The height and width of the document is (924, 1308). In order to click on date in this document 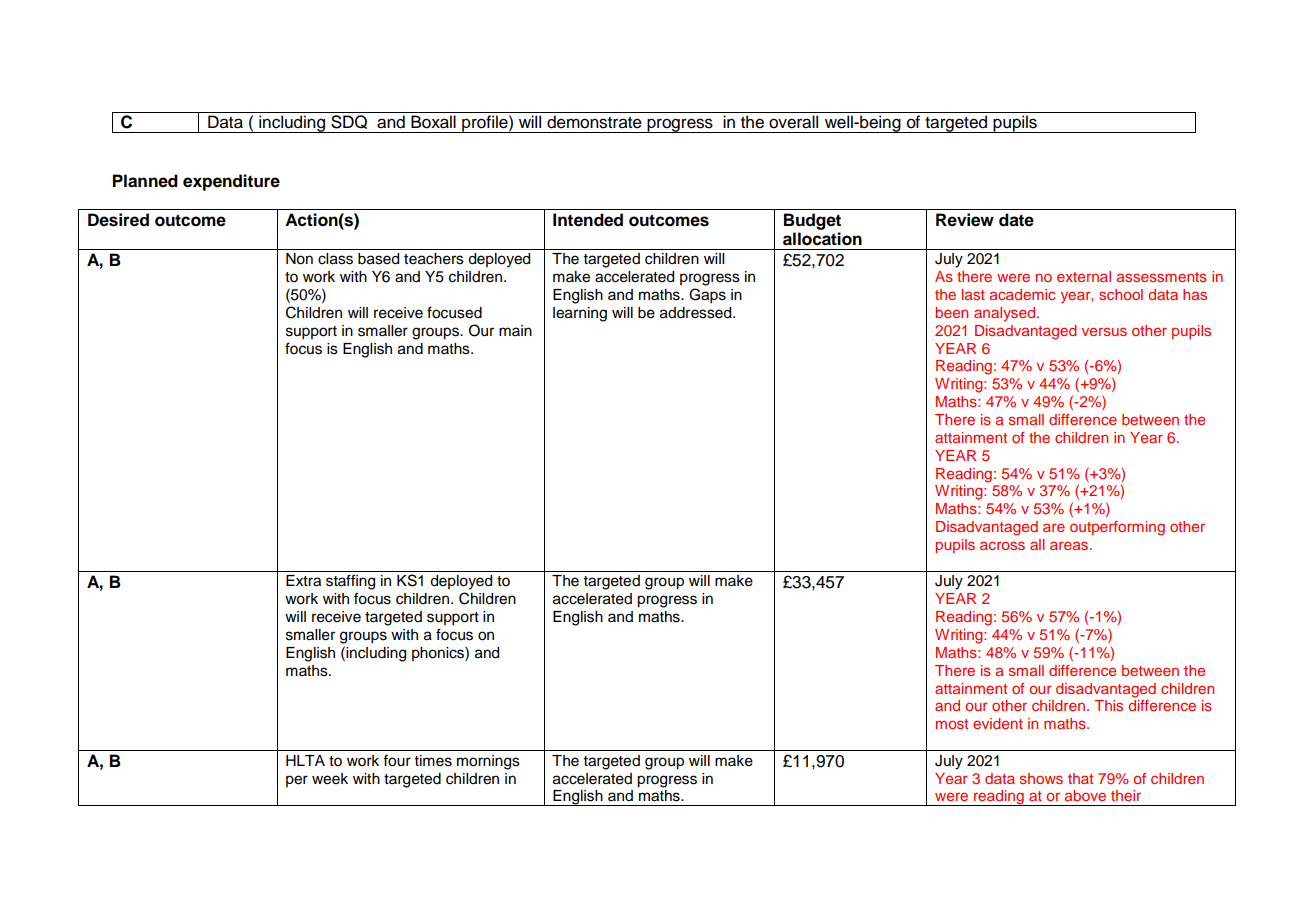, I will do `click(1016, 220)`.
